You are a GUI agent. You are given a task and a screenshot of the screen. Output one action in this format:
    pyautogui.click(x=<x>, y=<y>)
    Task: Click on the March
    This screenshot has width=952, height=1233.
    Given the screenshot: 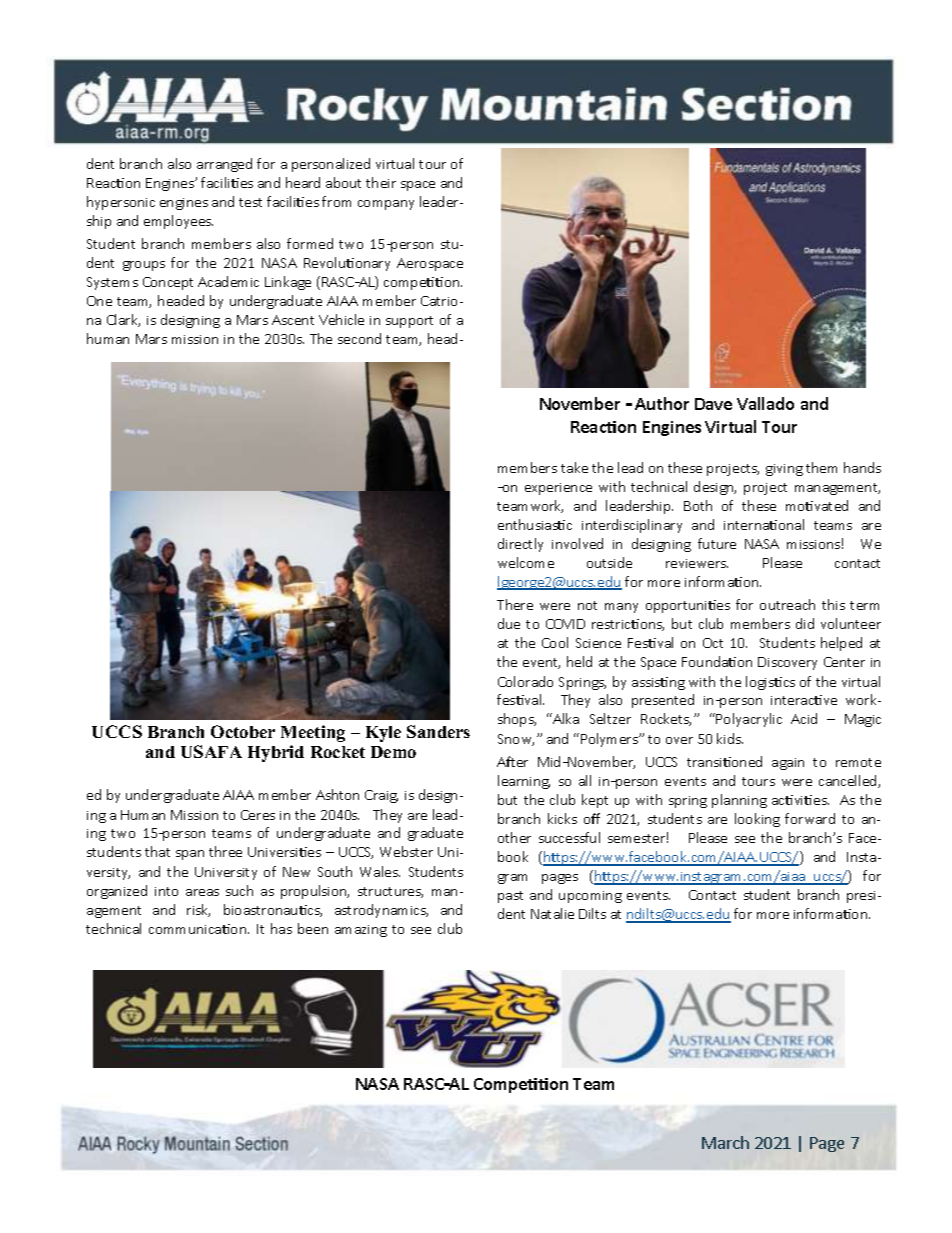 What is the action you would take?
    pyautogui.click(x=725, y=1142)
